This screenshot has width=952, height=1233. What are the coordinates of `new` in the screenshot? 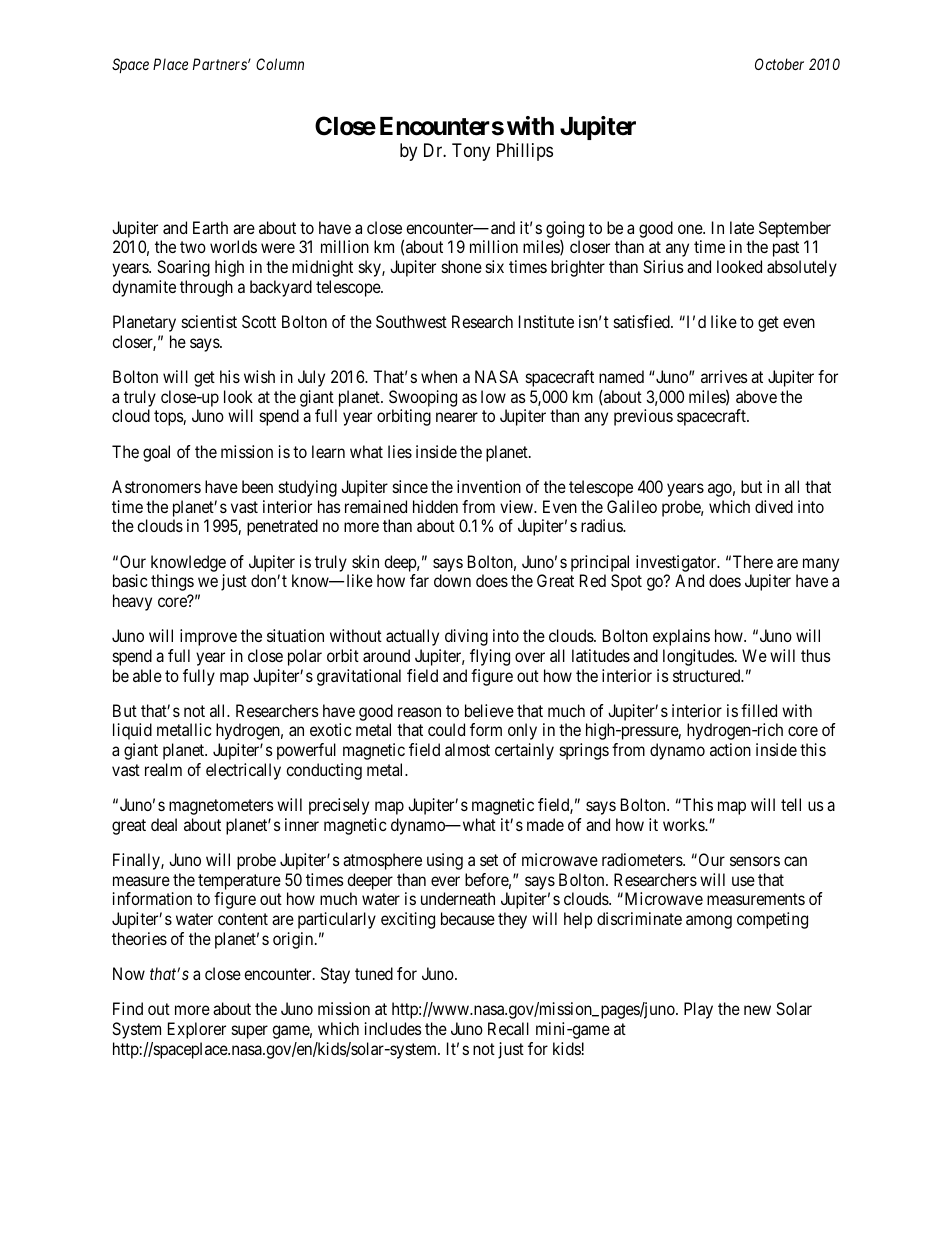 It's located at (757, 1010).
